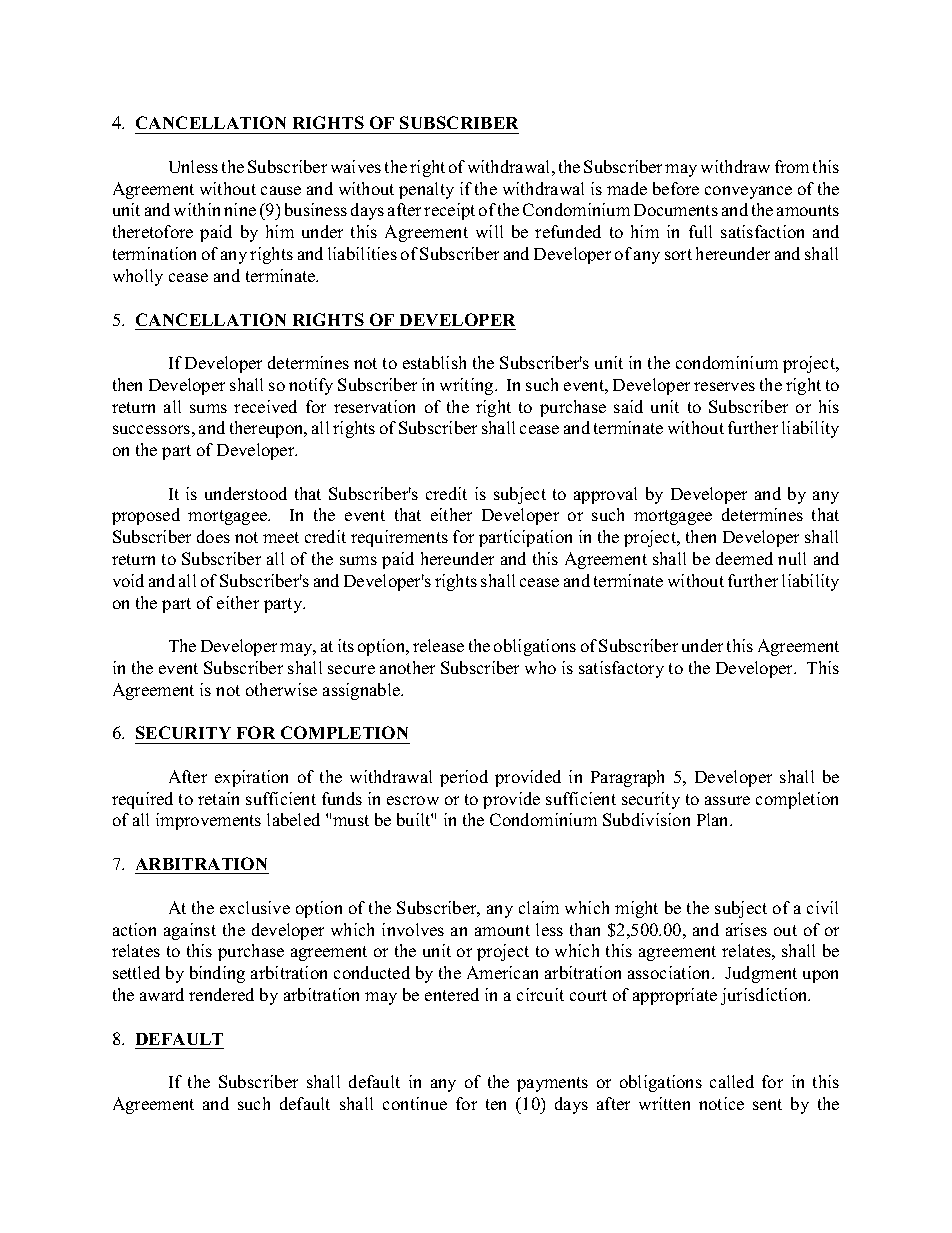 Image resolution: width=952 pixels, height=1233 pixels. I want to click on deemed, so click(744, 558).
